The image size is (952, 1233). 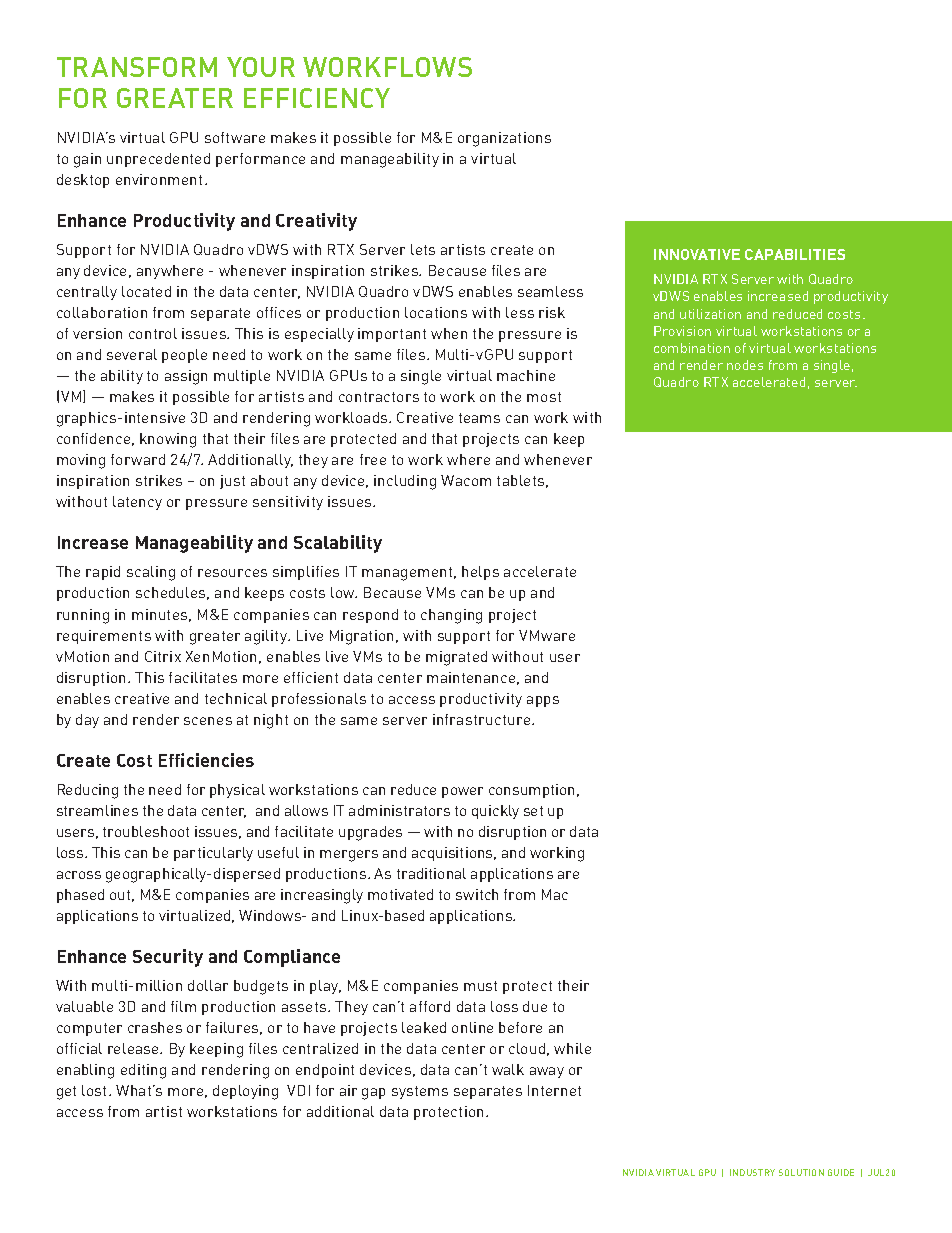 What do you see at coordinates (143, 1071) in the document?
I see `editing` at bounding box center [143, 1071].
